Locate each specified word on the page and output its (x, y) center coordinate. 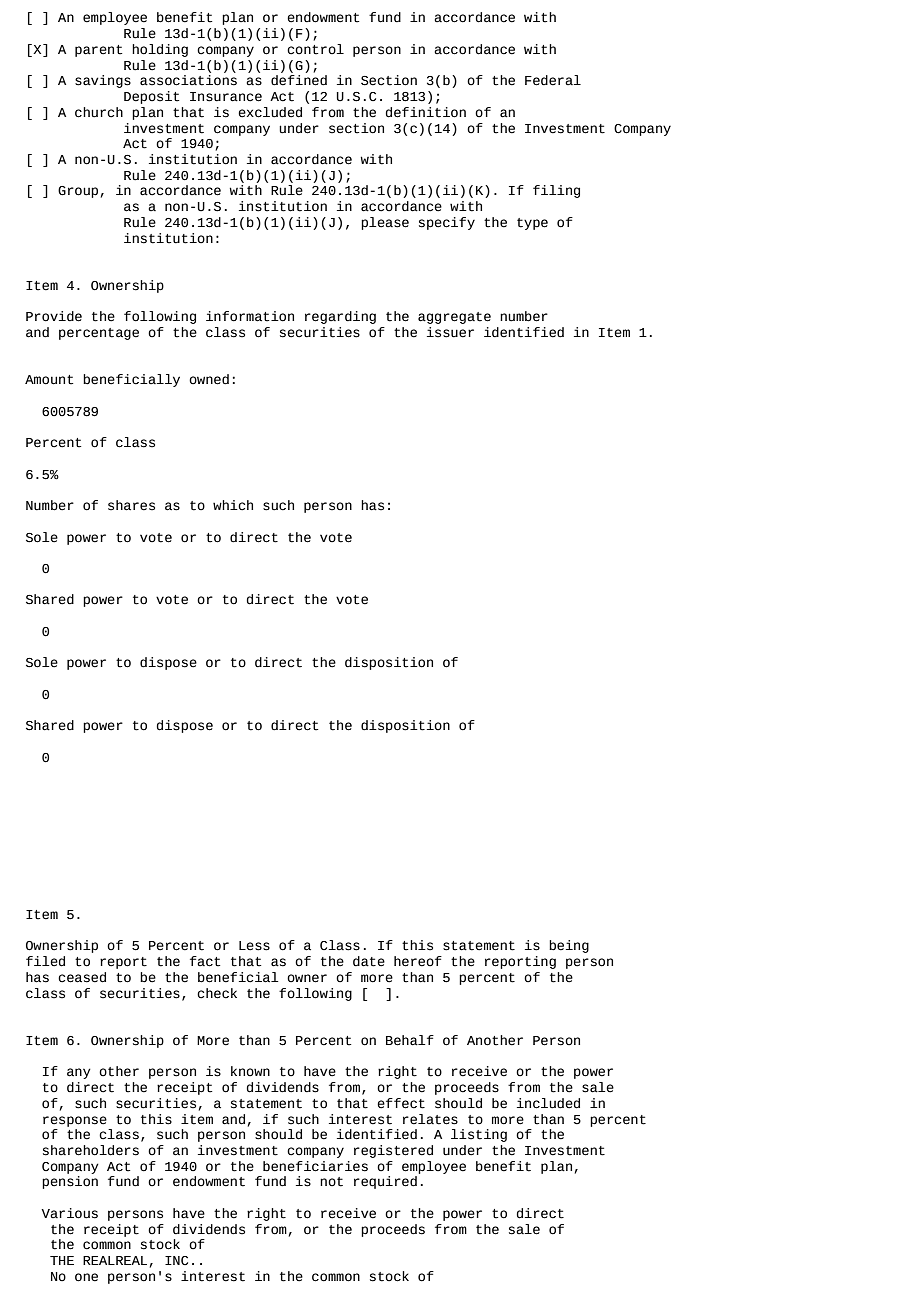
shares (131, 505)
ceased (82, 977)
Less (254, 946)
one (86, 1277)
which (233, 505)
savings (103, 81)
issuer (450, 332)
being (569, 946)
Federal (553, 80)
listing (479, 1135)
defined (299, 80)
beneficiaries (315, 1166)
